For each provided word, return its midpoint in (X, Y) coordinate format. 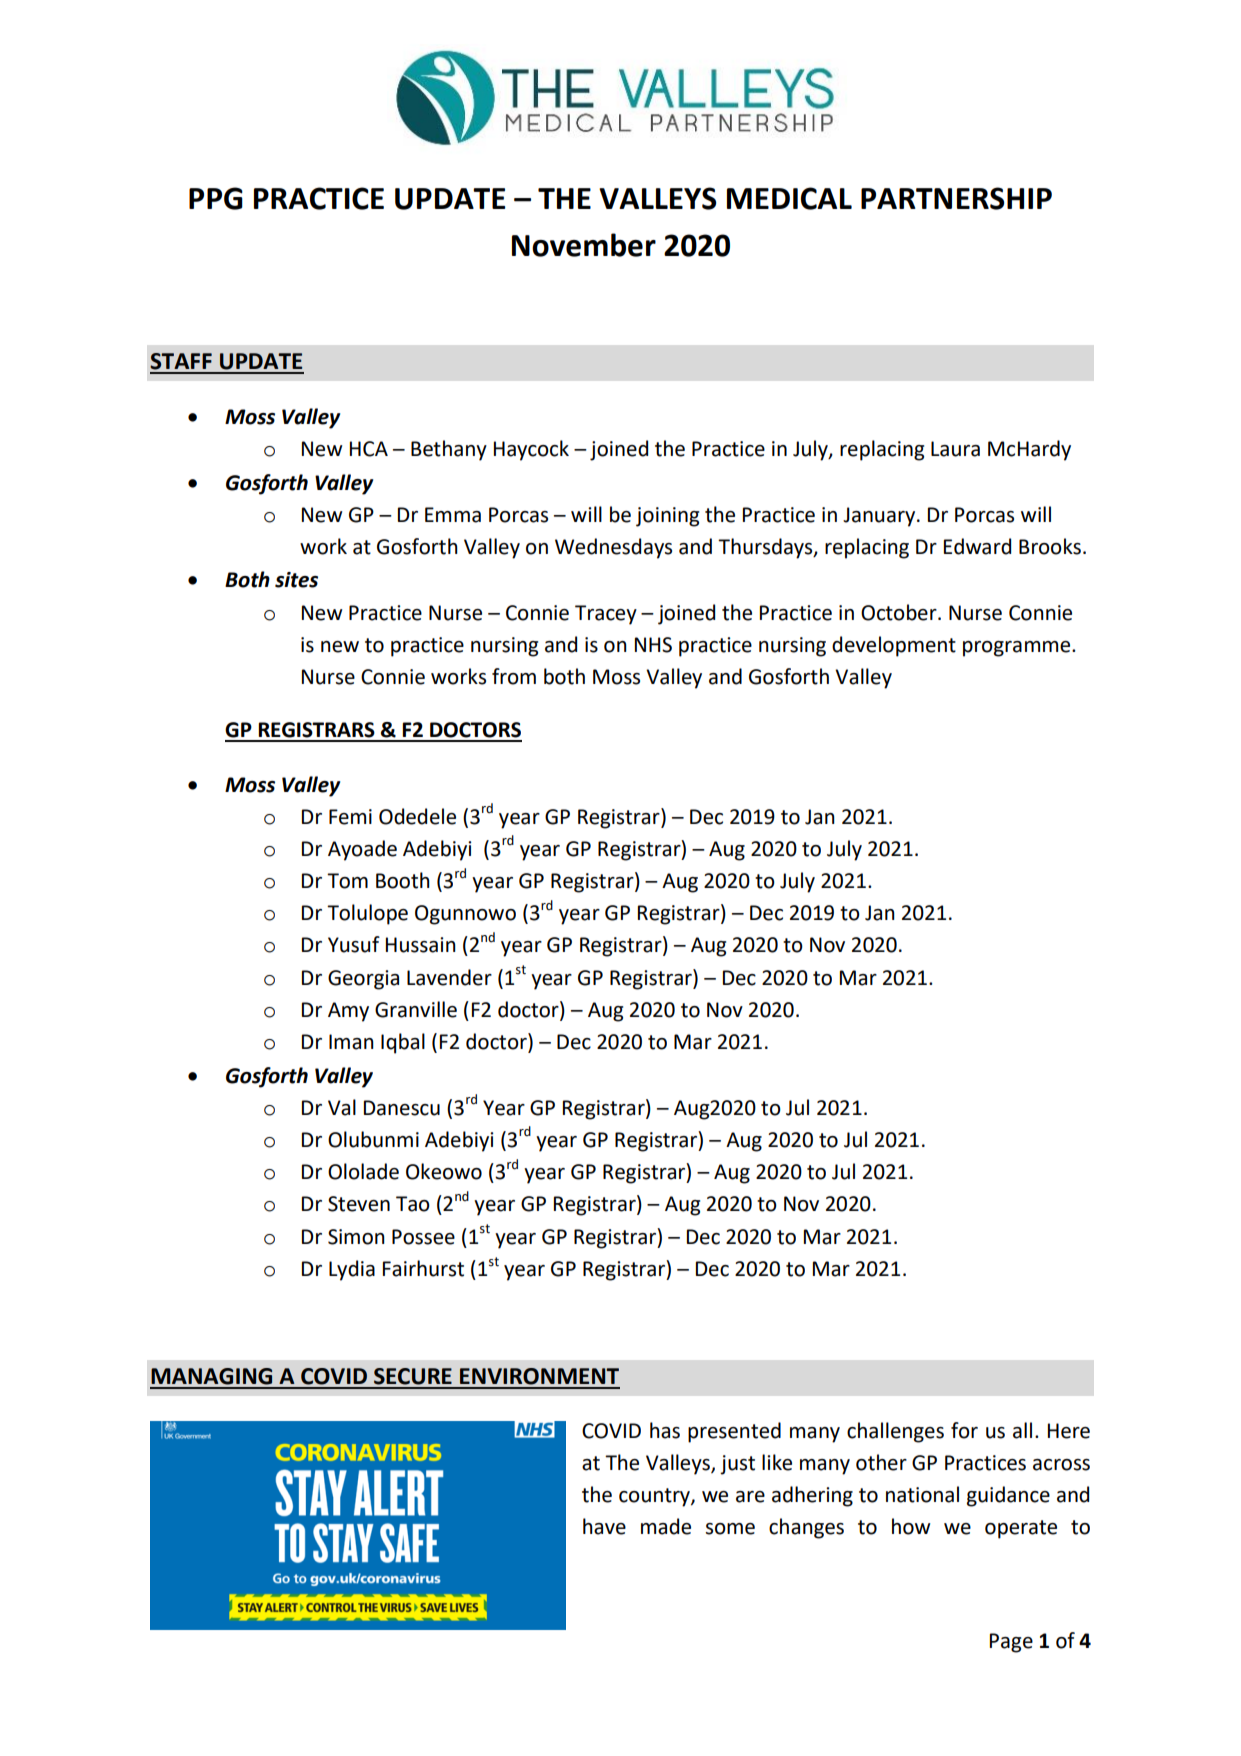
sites (296, 580)
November (584, 245)
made (666, 1526)
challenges (895, 1432)
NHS (653, 645)
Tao (413, 1204)
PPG (216, 198)
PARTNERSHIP (956, 198)
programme (1018, 649)
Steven (359, 1204)
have (604, 1526)
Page (1011, 1643)
